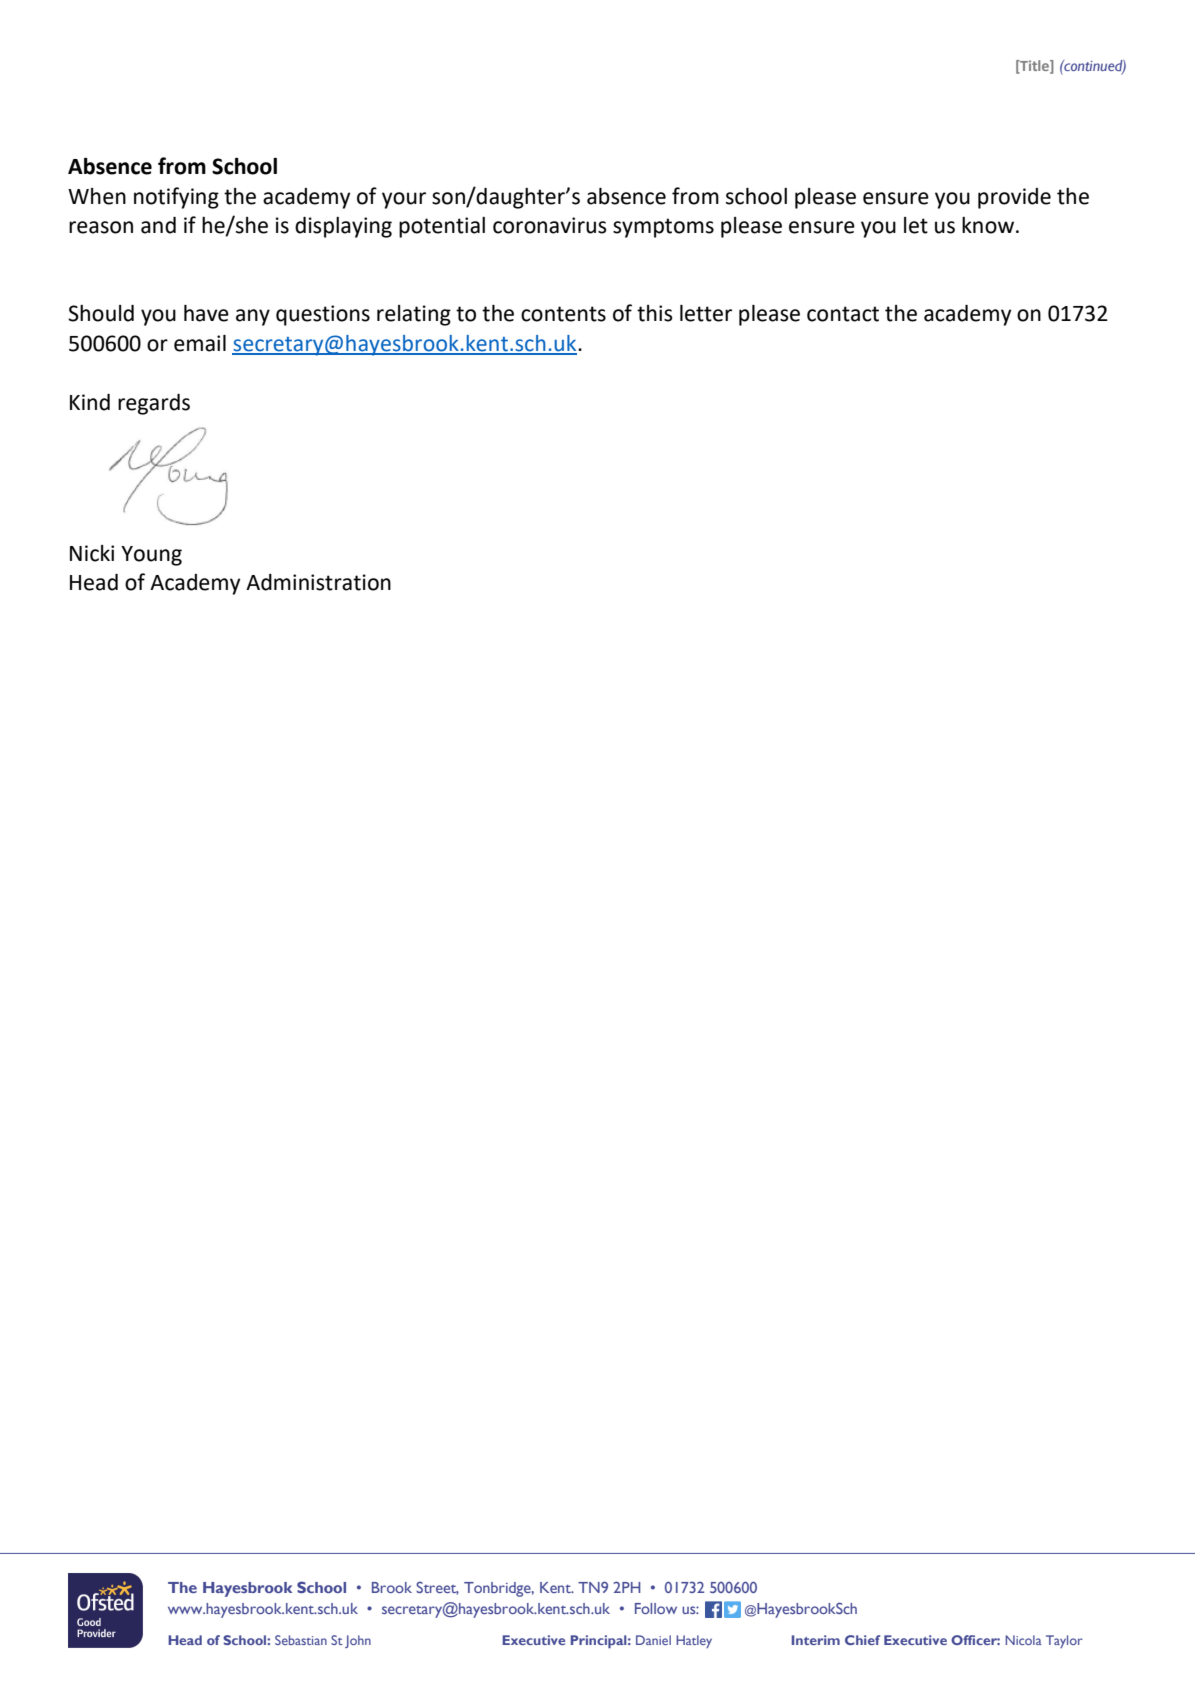 The height and width of the document is (1690, 1195). Describe the element at coordinates (656, 1608) in the document. I see `Follow` at that location.
